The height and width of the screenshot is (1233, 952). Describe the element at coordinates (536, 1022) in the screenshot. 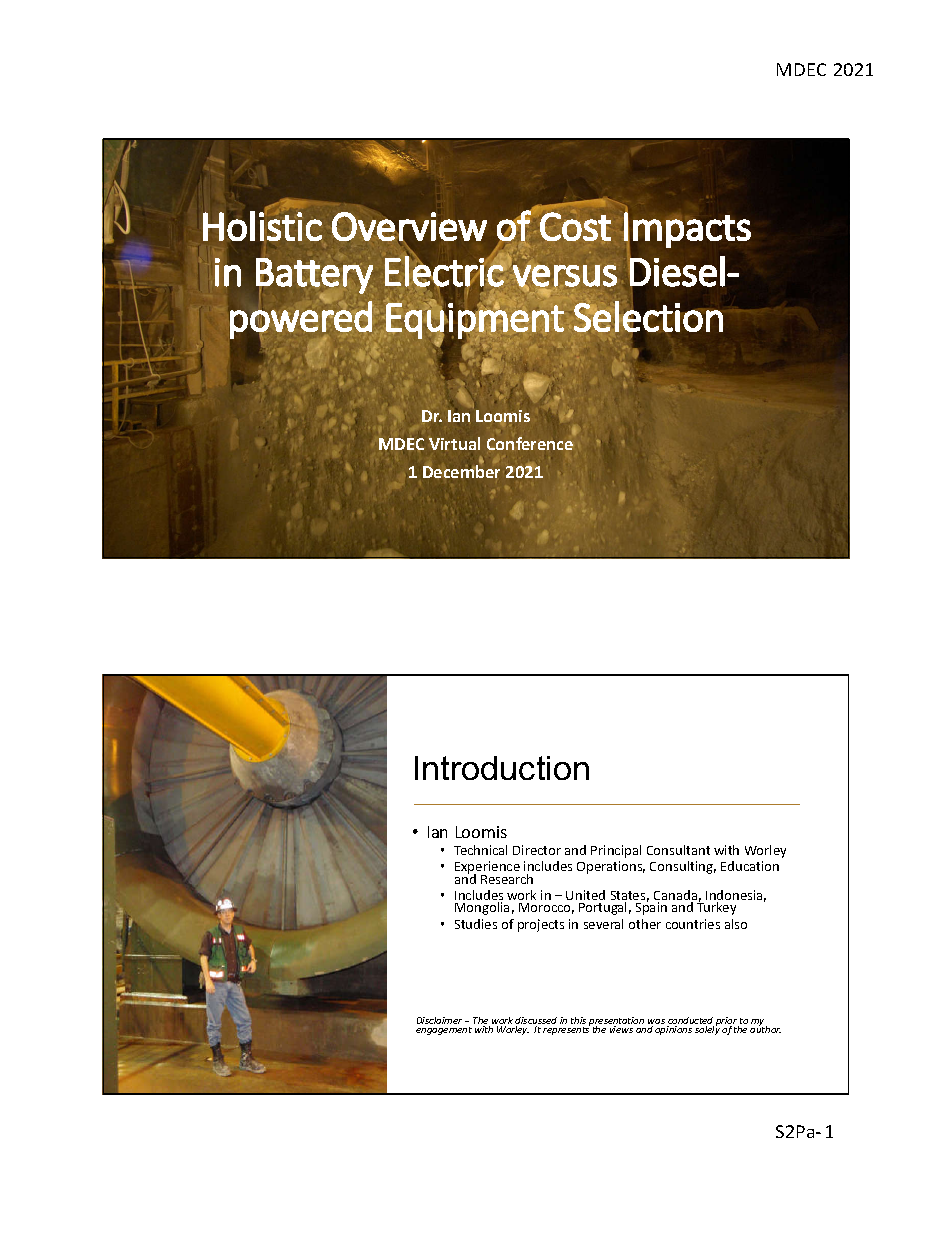

I see `discussed` at that location.
